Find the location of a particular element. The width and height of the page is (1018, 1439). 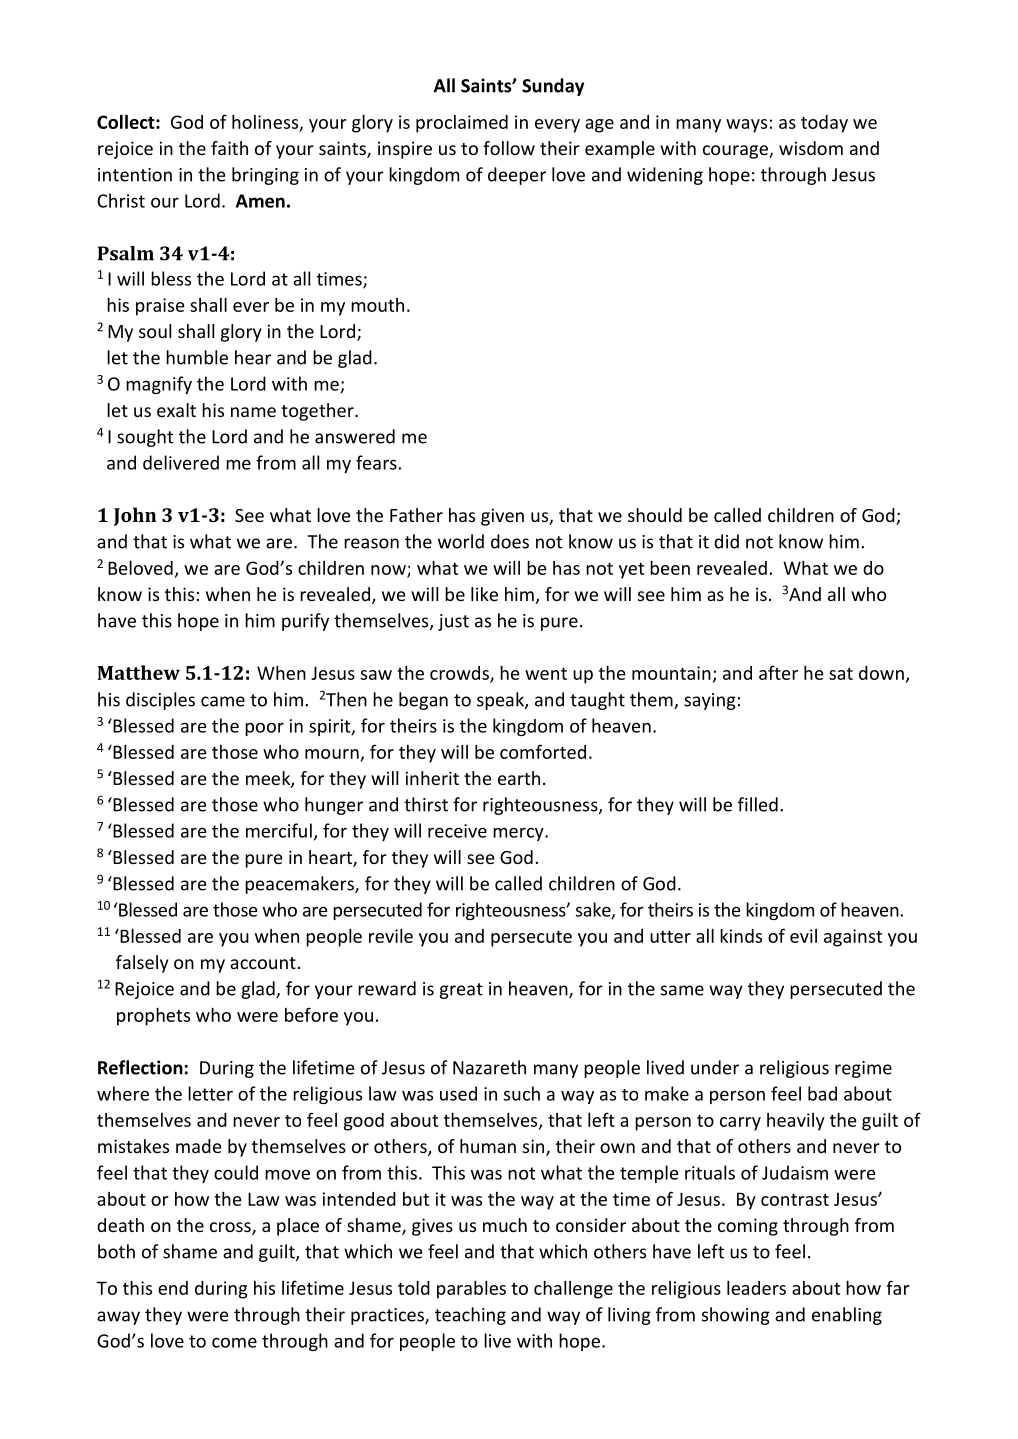

today is located at coordinates (824, 124).
